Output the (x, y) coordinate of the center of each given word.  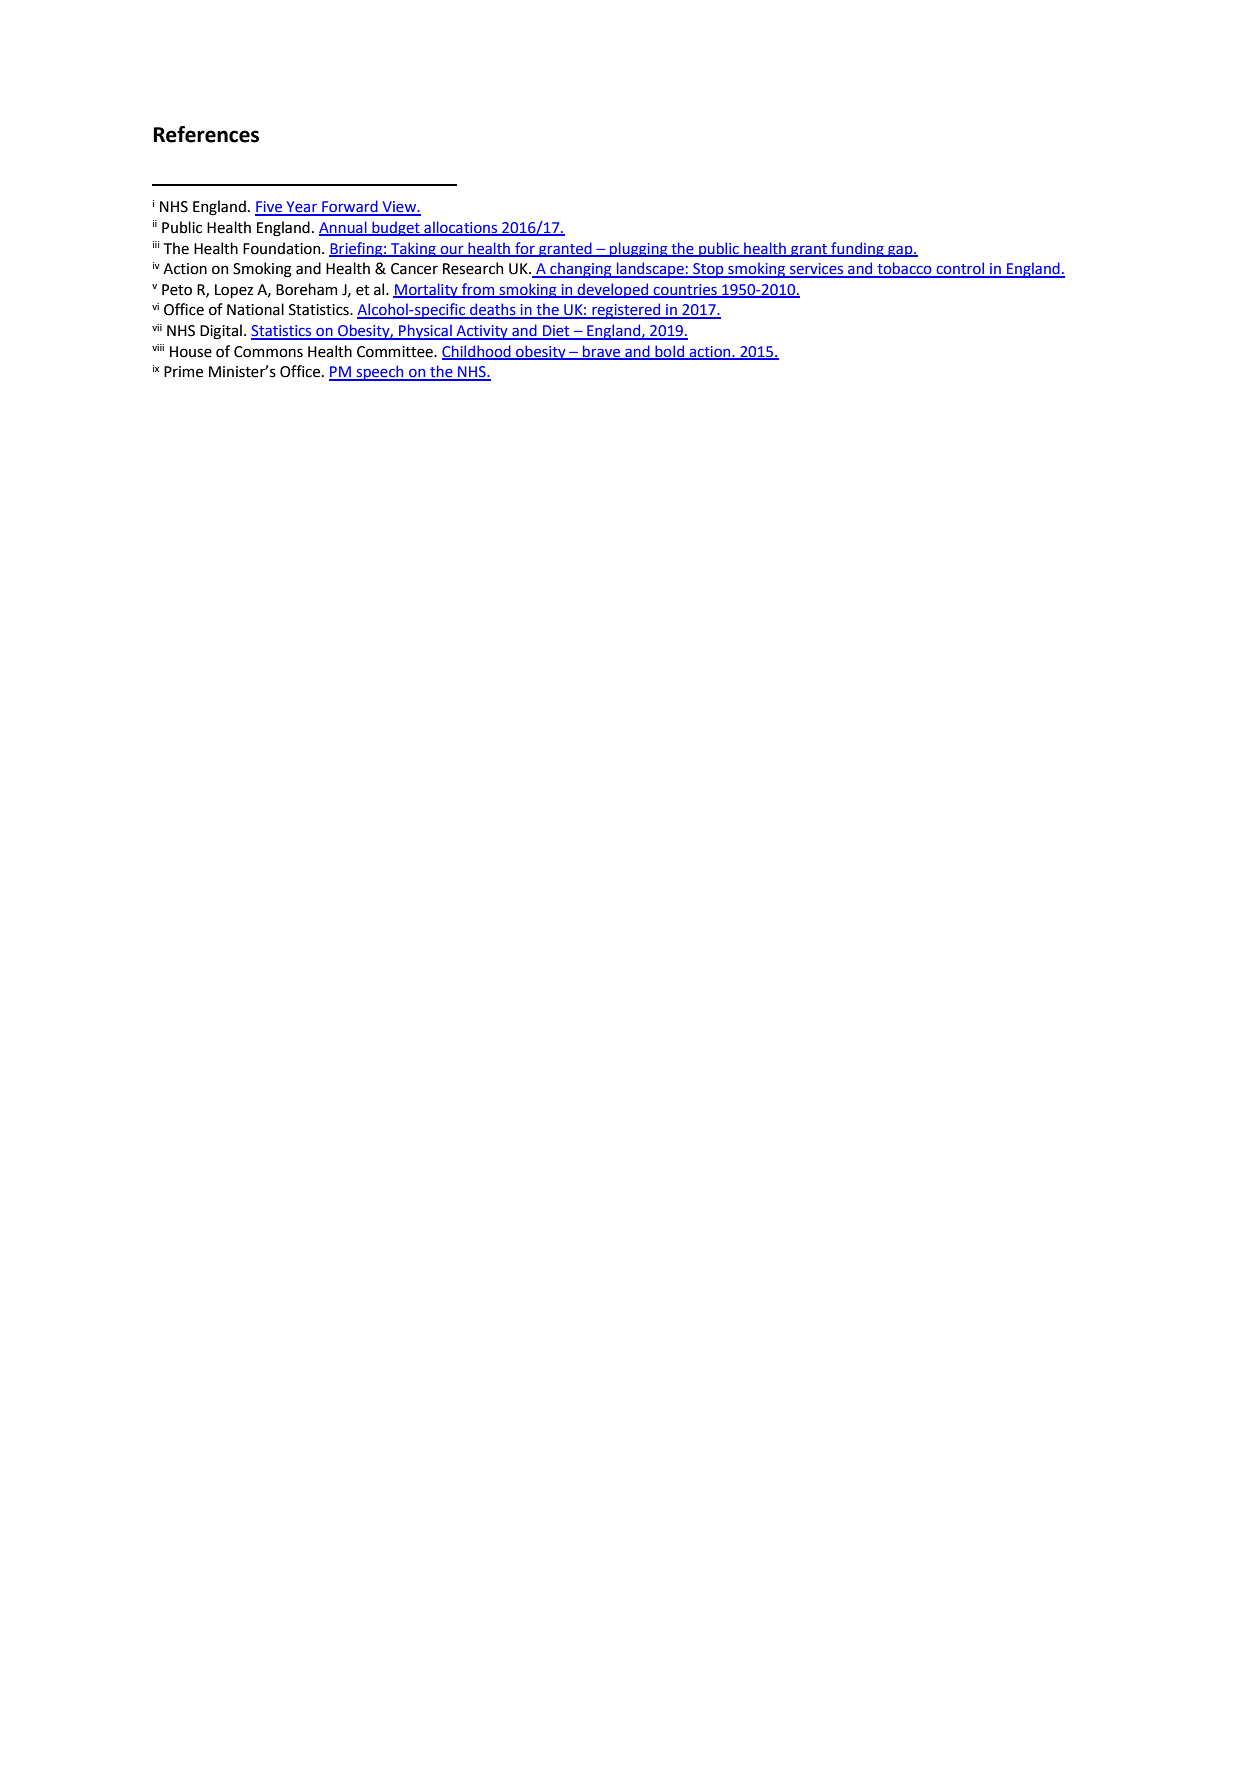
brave (602, 352)
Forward (350, 207)
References (206, 134)
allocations (461, 228)
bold (670, 352)
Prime (183, 372)
